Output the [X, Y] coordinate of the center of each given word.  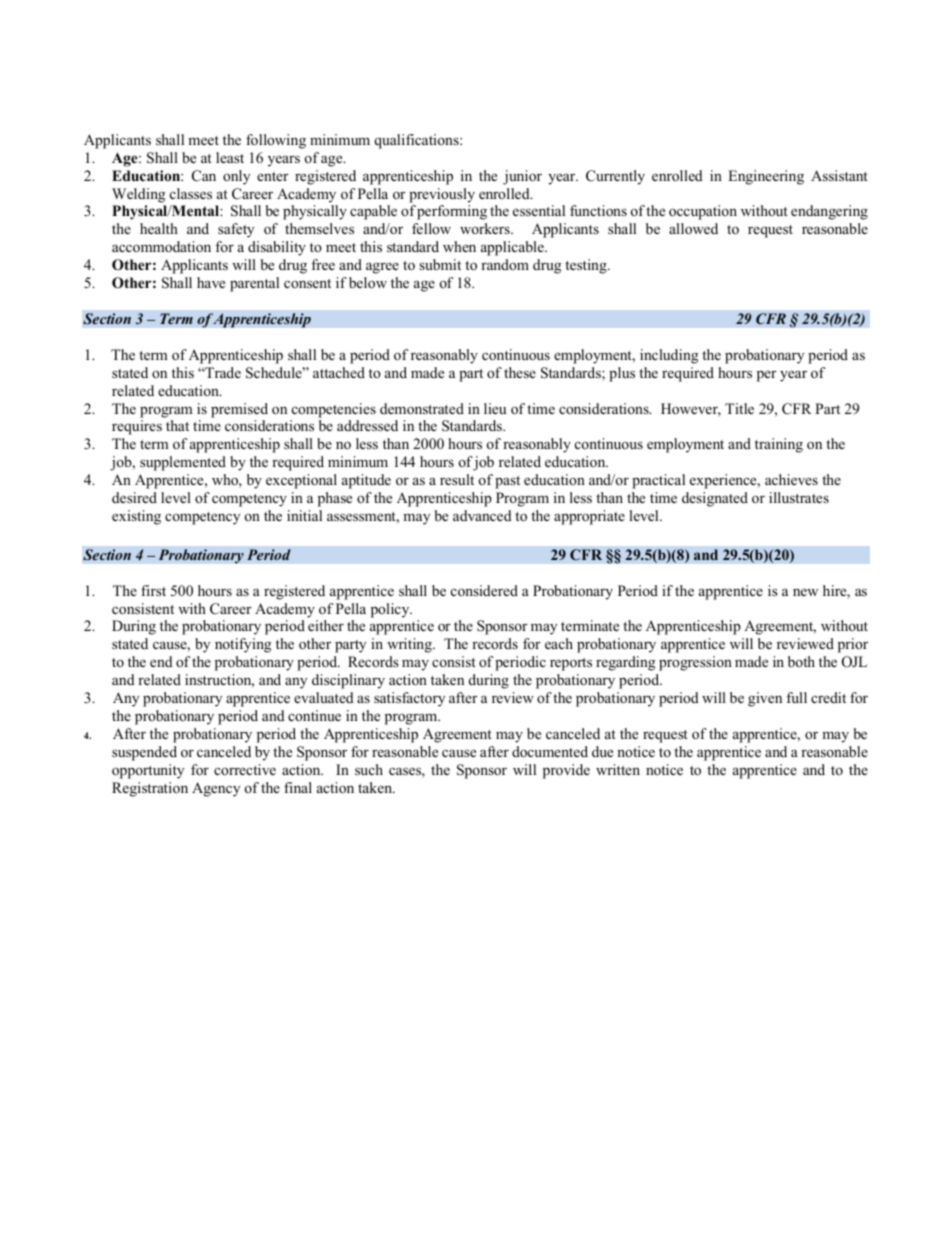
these [520, 372]
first [153, 590]
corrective [245, 769]
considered [484, 590]
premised [239, 410]
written [618, 769]
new [805, 592]
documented [550, 751]
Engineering [766, 177]
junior [522, 177]
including [669, 356]
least [230, 157]
